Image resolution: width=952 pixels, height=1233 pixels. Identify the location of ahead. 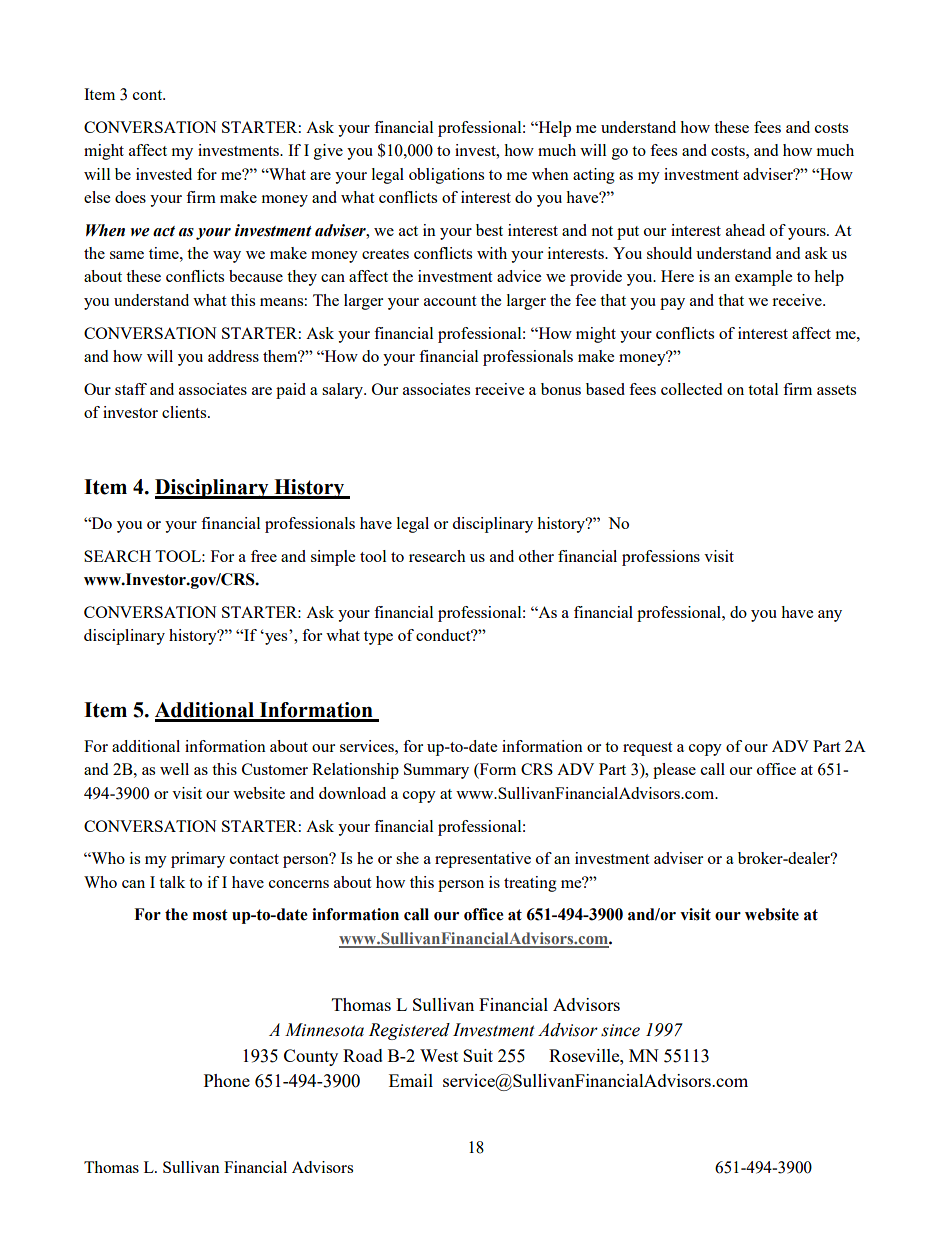
(745, 230).
